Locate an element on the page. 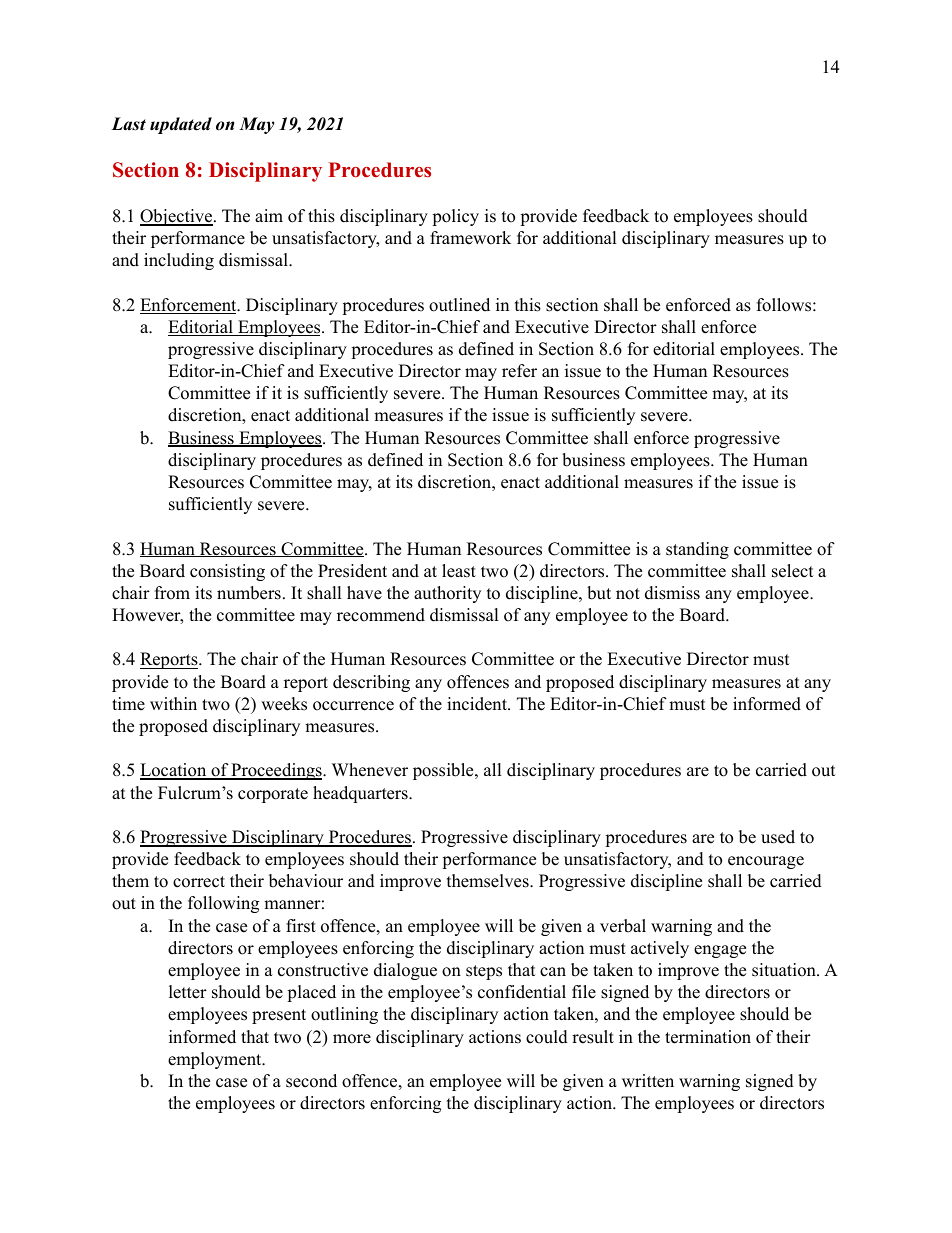  policy is located at coordinates (455, 217).
